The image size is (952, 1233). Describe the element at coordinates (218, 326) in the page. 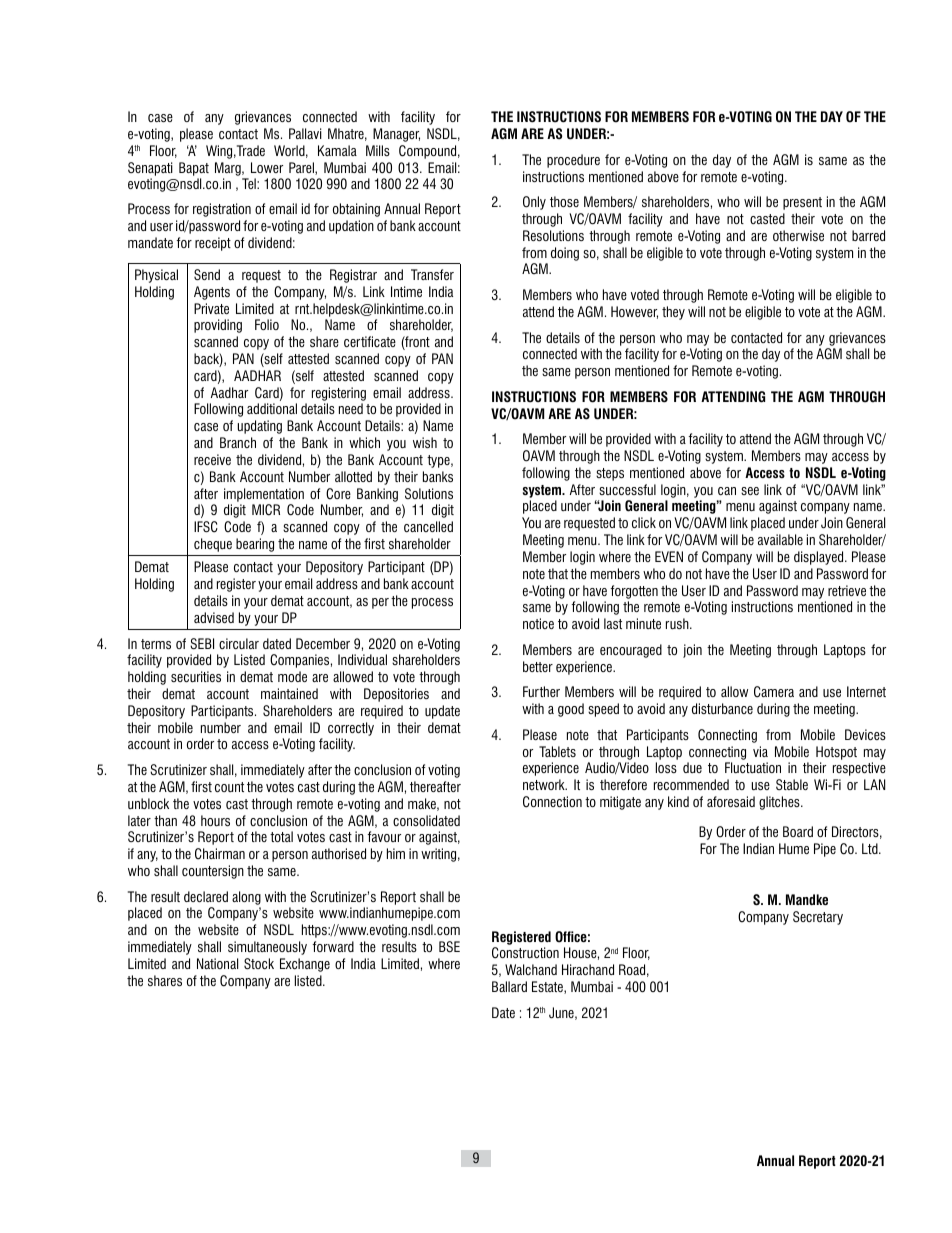

I see `providing` at that location.
